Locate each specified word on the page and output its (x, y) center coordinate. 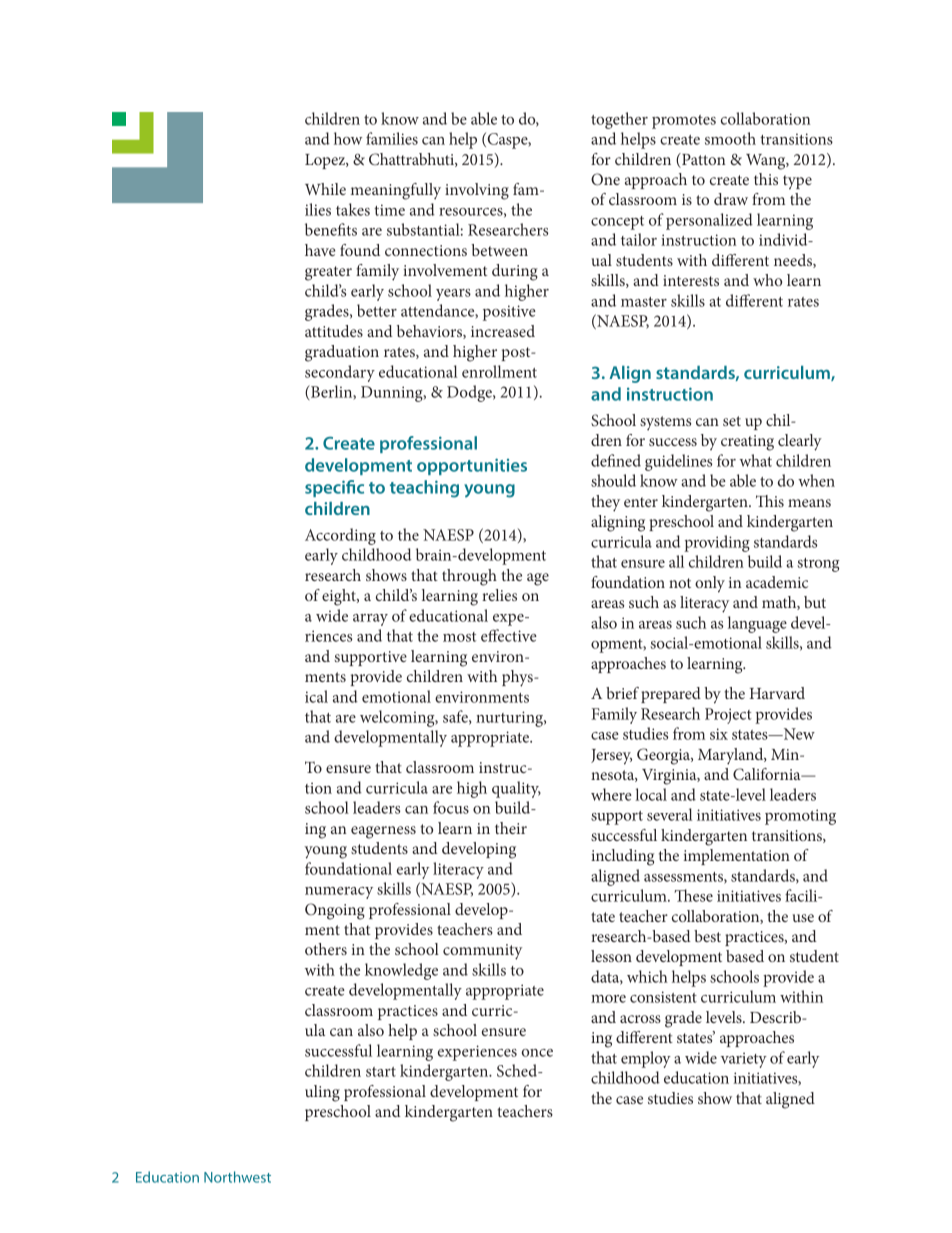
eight (340, 597)
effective (509, 635)
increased (503, 331)
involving (477, 191)
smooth (730, 138)
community (482, 952)
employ (646, 1059)
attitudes (334, 331)
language (757, 624)
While (325, 189)
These (693, 895)
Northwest (237, 1177)
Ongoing (335, 911)
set (732, 421)
